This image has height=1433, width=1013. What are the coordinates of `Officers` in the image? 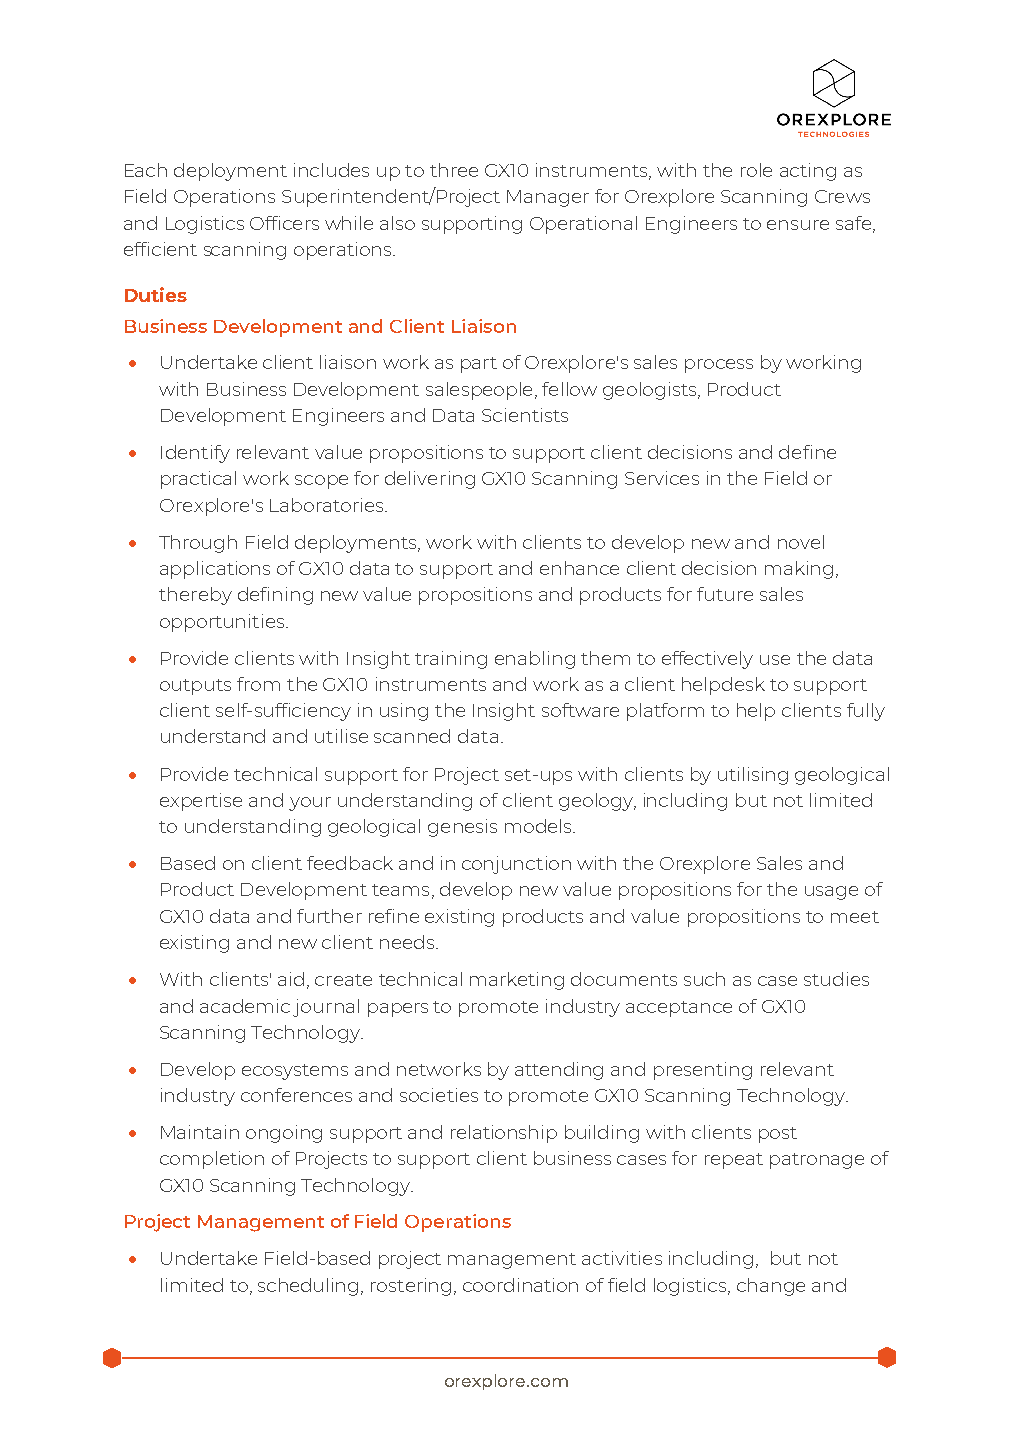 It's located at (284, 223).
